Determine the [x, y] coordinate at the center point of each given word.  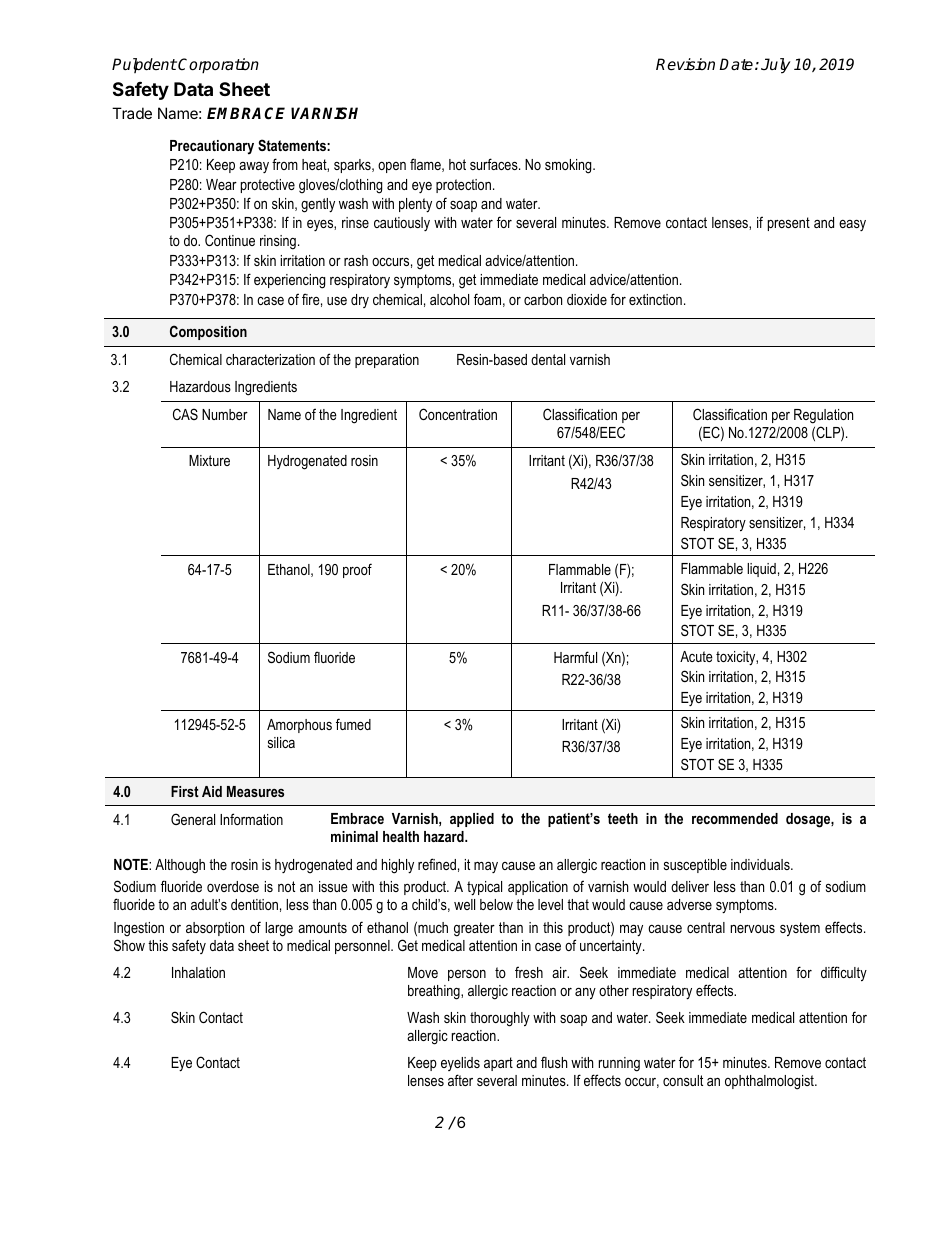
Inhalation [198, 972]
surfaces [495, 164]
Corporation [218, 66]
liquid [761, 570]
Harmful [575, 657]
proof [357, 570]
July [775, 66]
